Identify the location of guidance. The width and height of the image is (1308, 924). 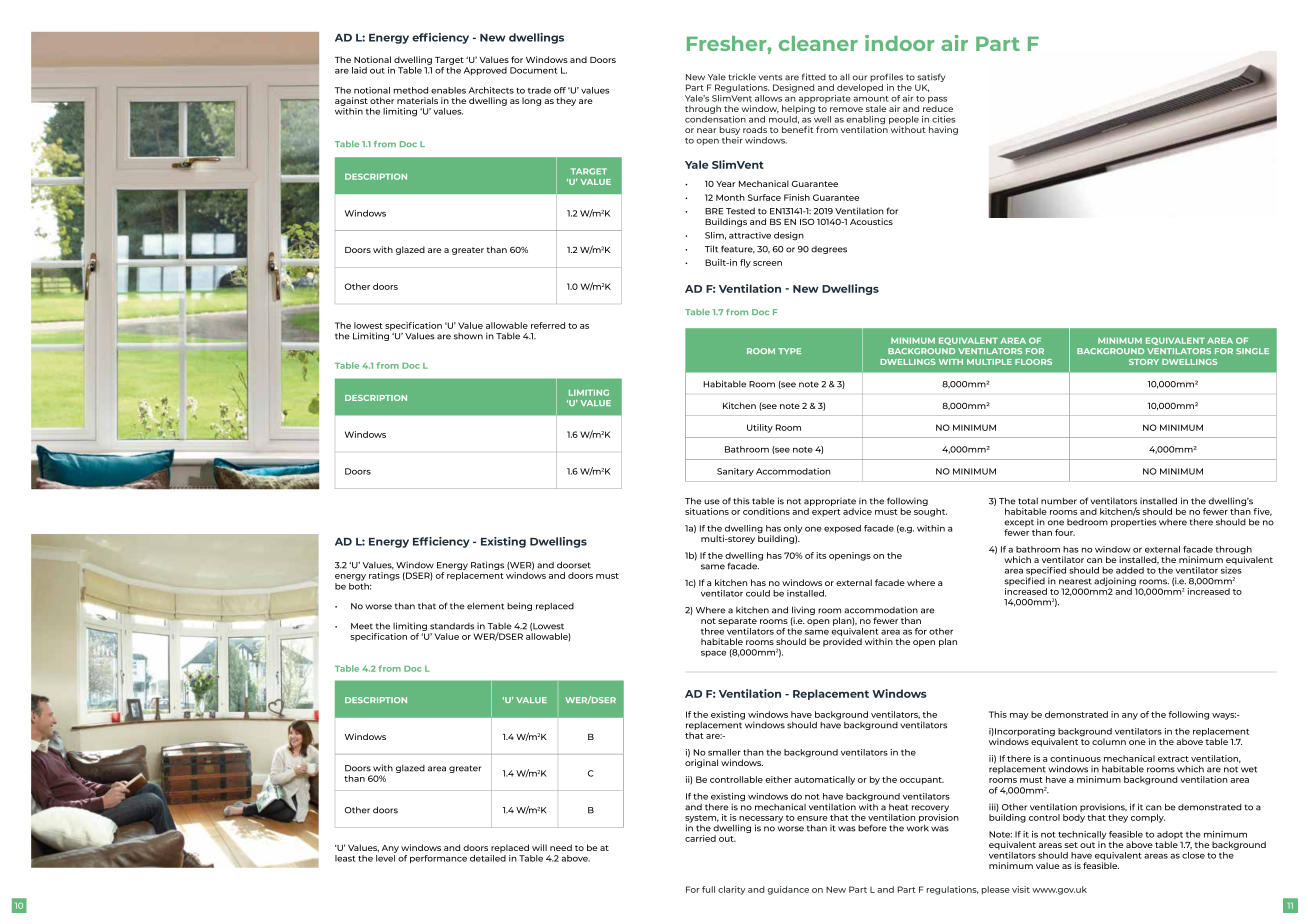
(788, 890).
